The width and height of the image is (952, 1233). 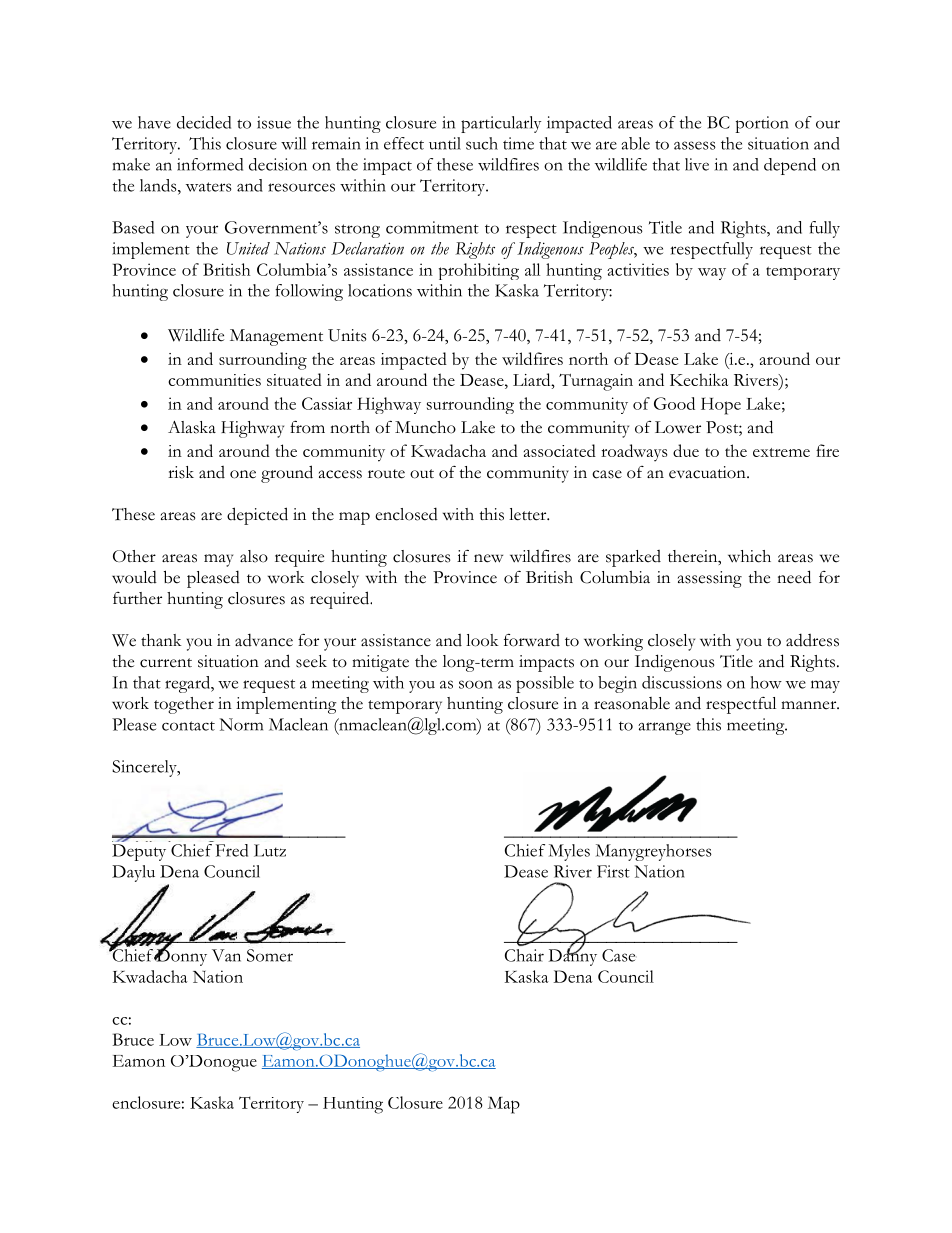 I want to click on Hope, so click(x=721, y=406).
